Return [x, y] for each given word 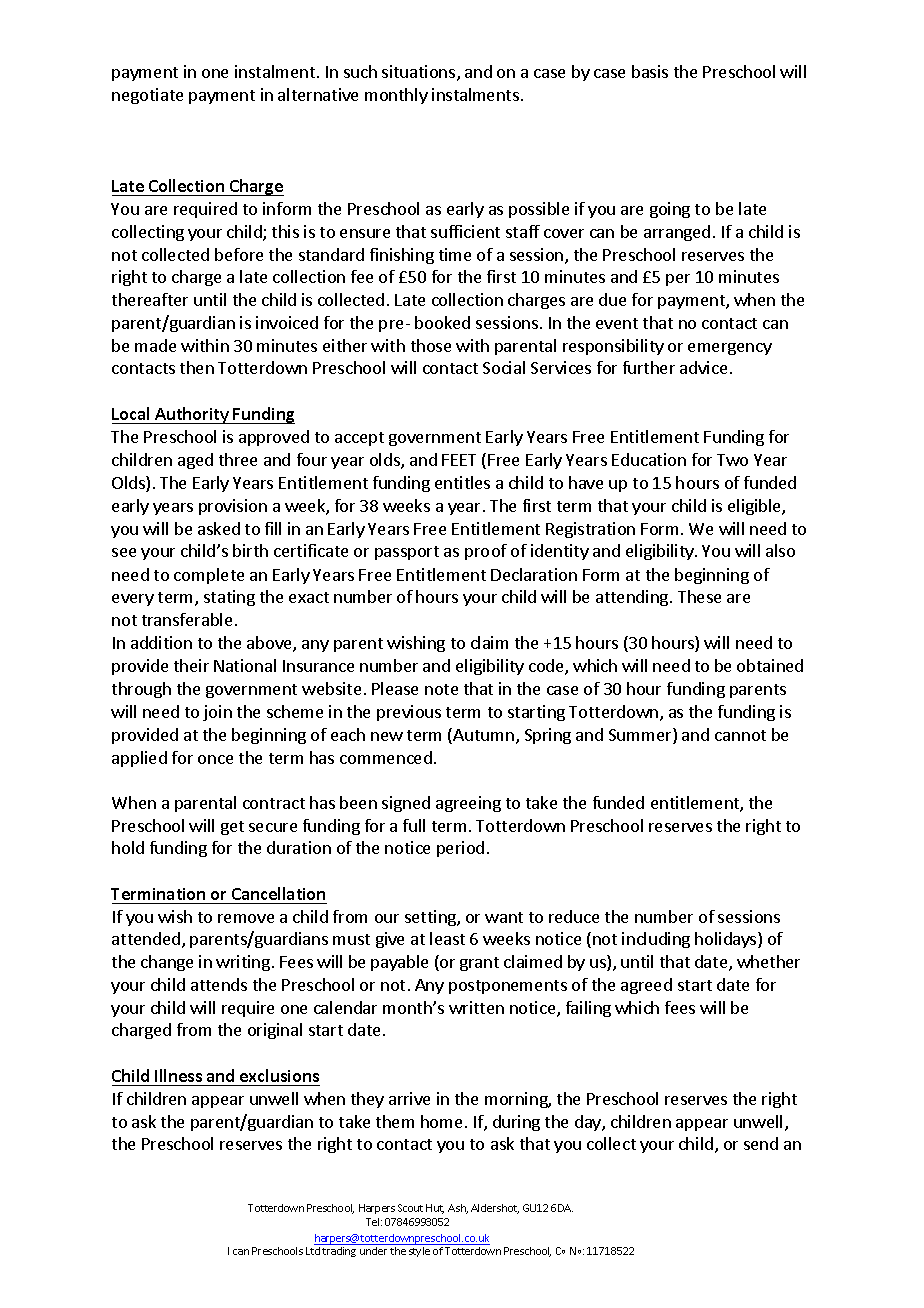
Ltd [313, 1251]
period [460, 849]
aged [195, 461]
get [232, 828]
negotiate [147, 96]
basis [650, 71]
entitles [462, 482]
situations [420, 73]
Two [732, 460]
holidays [727, 940]
